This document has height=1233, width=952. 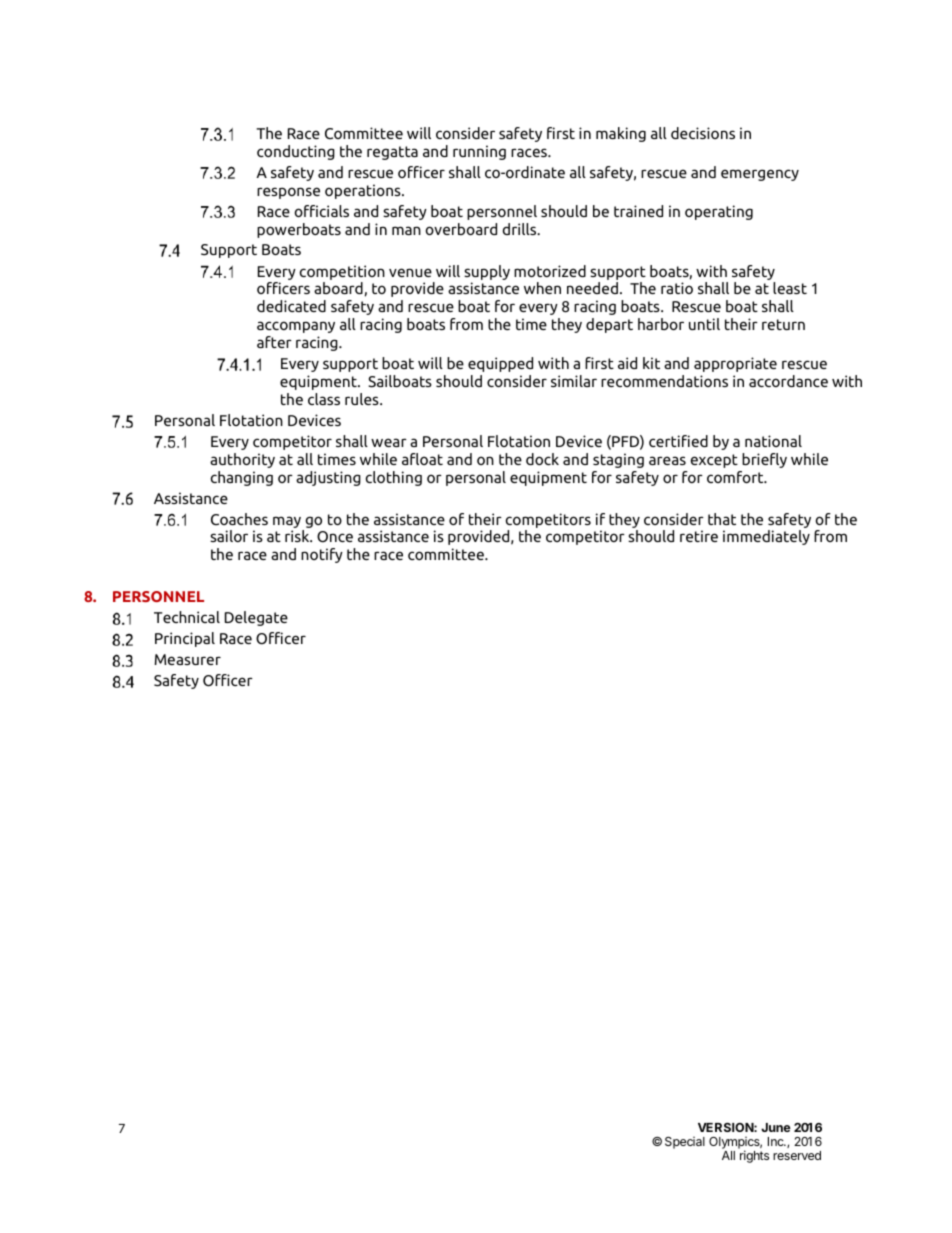 What do you see at coordinates (699, 536) in the document?
I see `retire` at bounding box center [699, 536].
